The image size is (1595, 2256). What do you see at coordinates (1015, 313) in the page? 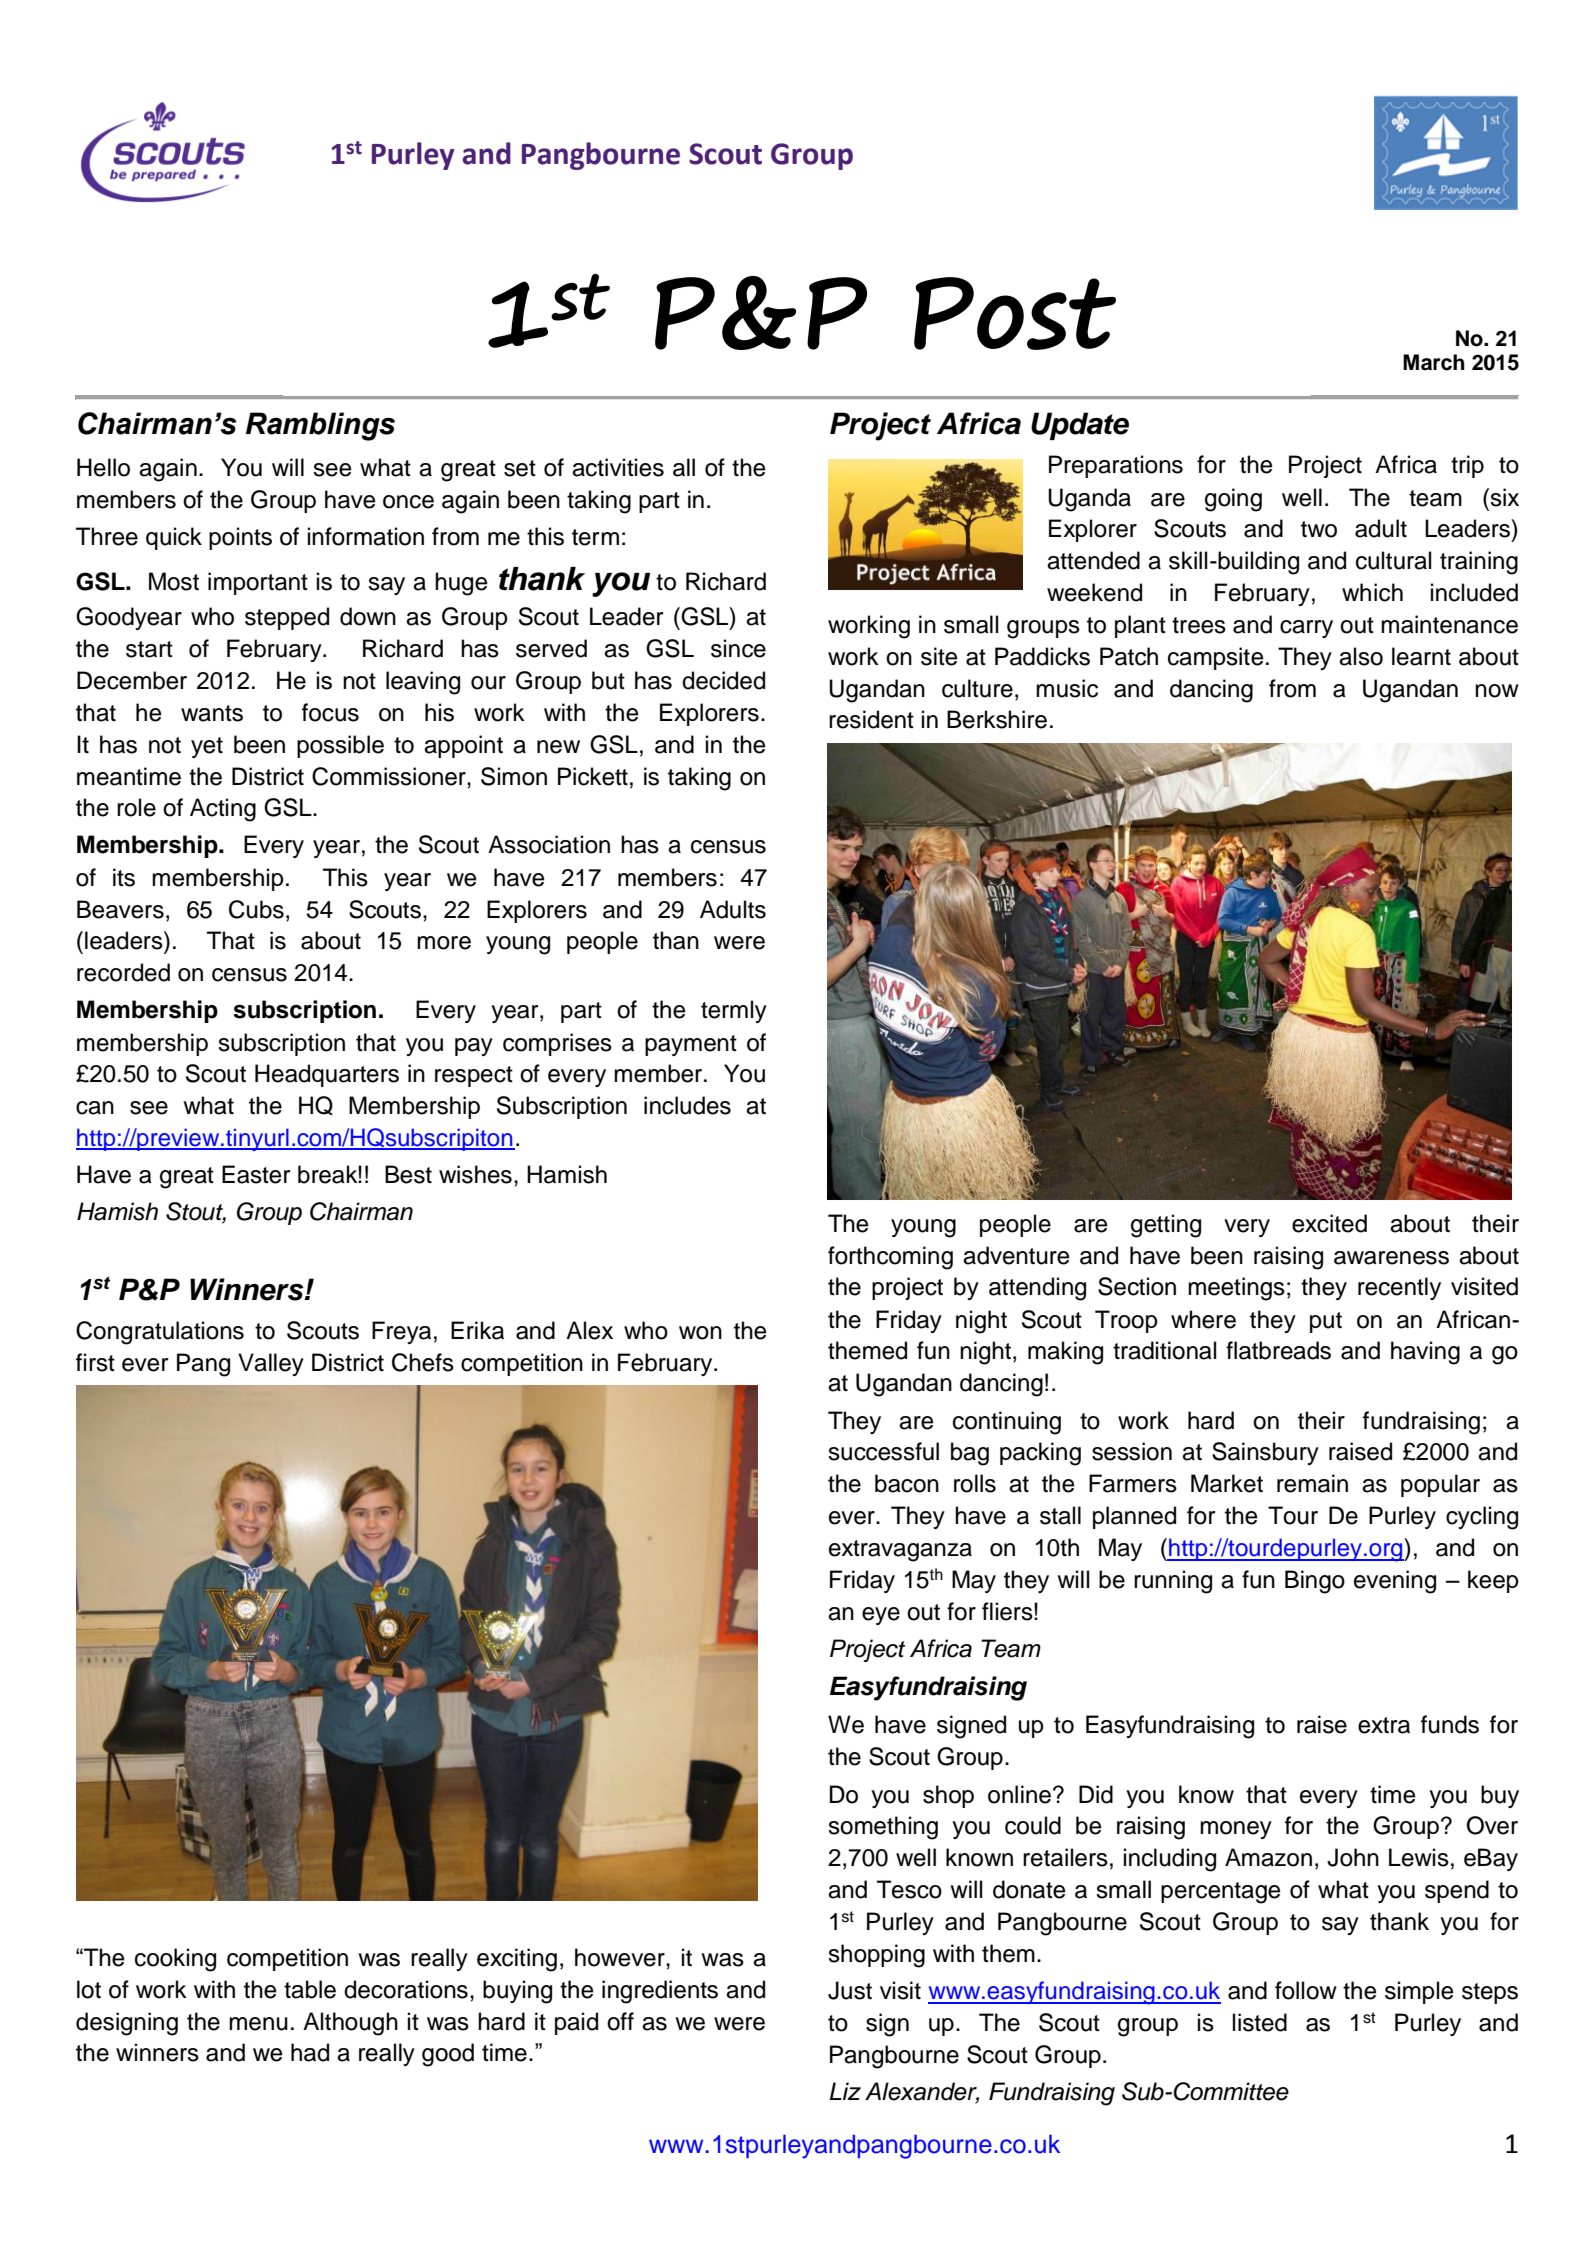
I see `Post` at bounding box center [1015, 313].
